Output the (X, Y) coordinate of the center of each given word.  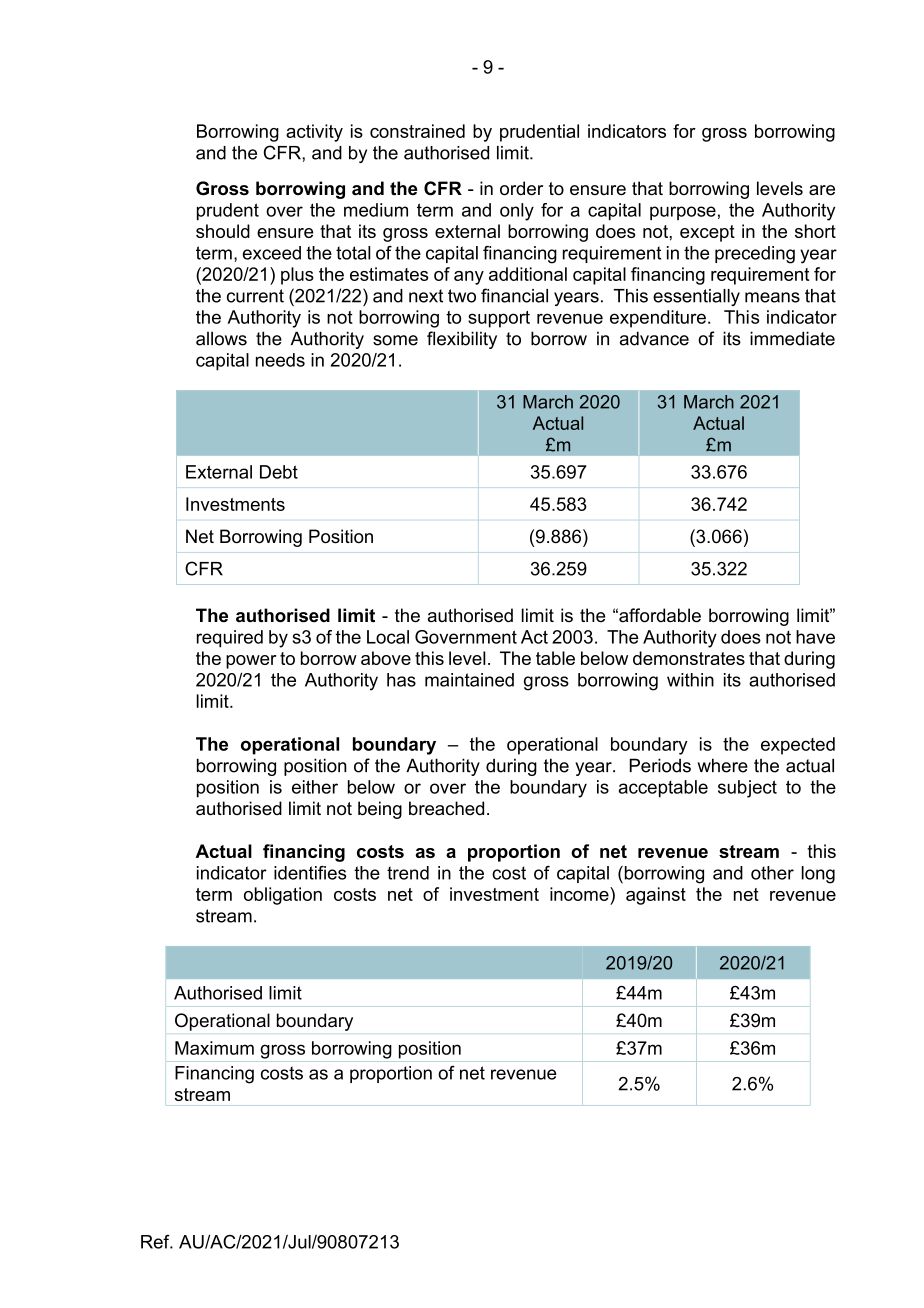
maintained (469, 680)
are (822, 190)
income (580, 894)
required (230, 639)
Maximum (214, 1048)
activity (314, 133)
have (815, 637)
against (656, 896)
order (521, 188)
